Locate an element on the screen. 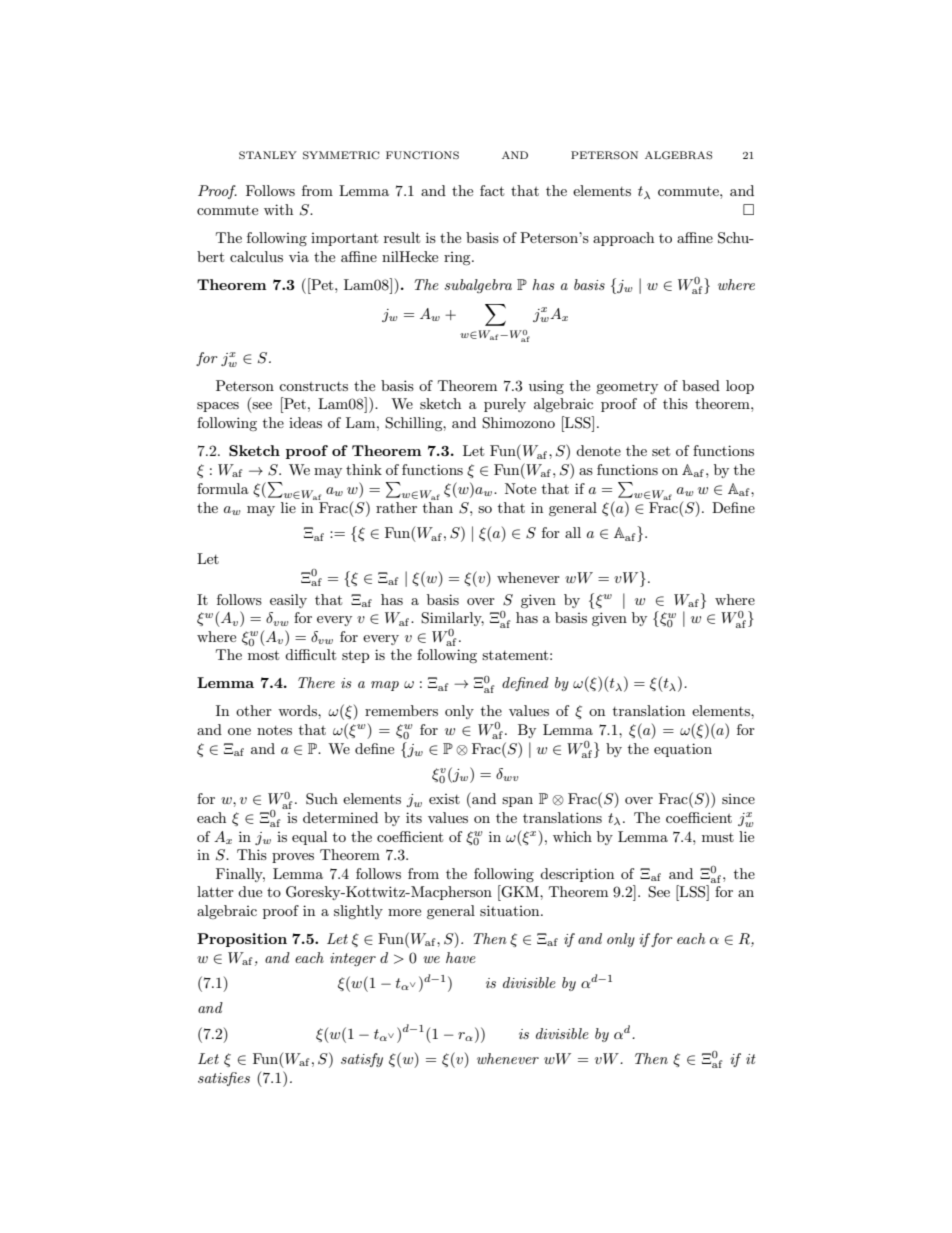 This screenshot has height=1233, width=952. constructs is located at coordinates (313, 386).
